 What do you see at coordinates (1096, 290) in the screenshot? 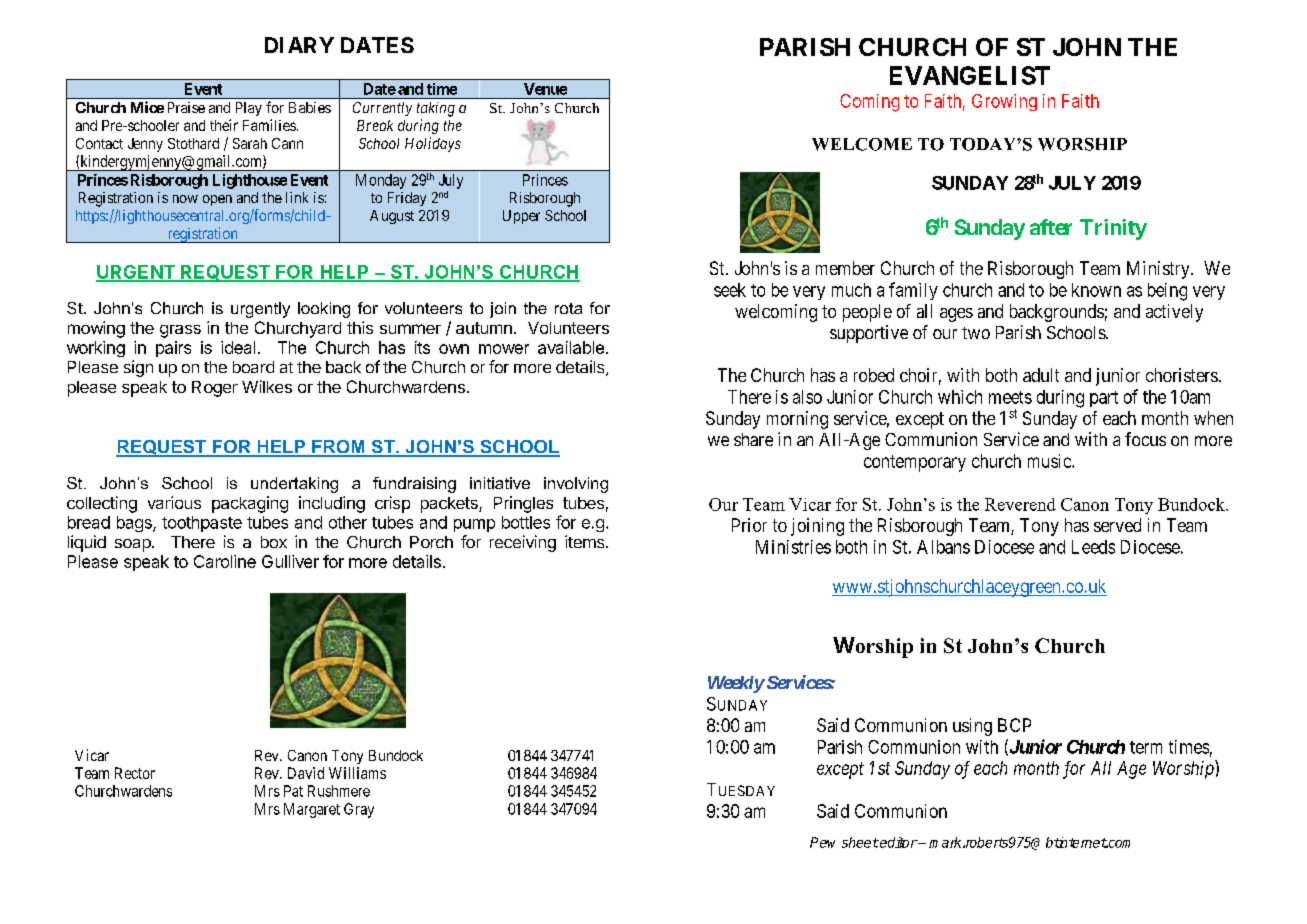
I see `known` at bounding box center [1096, 290].
